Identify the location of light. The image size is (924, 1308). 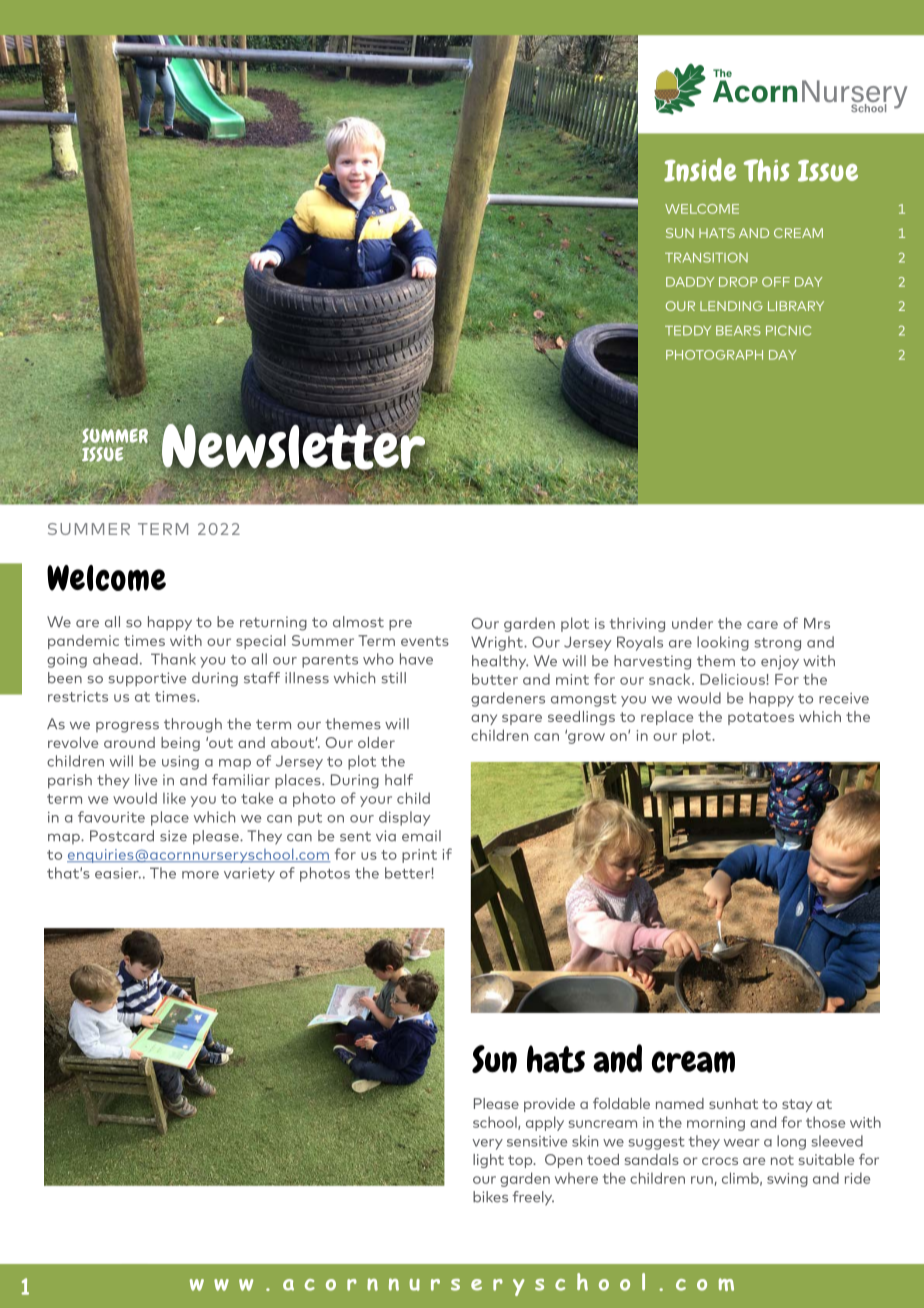
(488, 1161).
